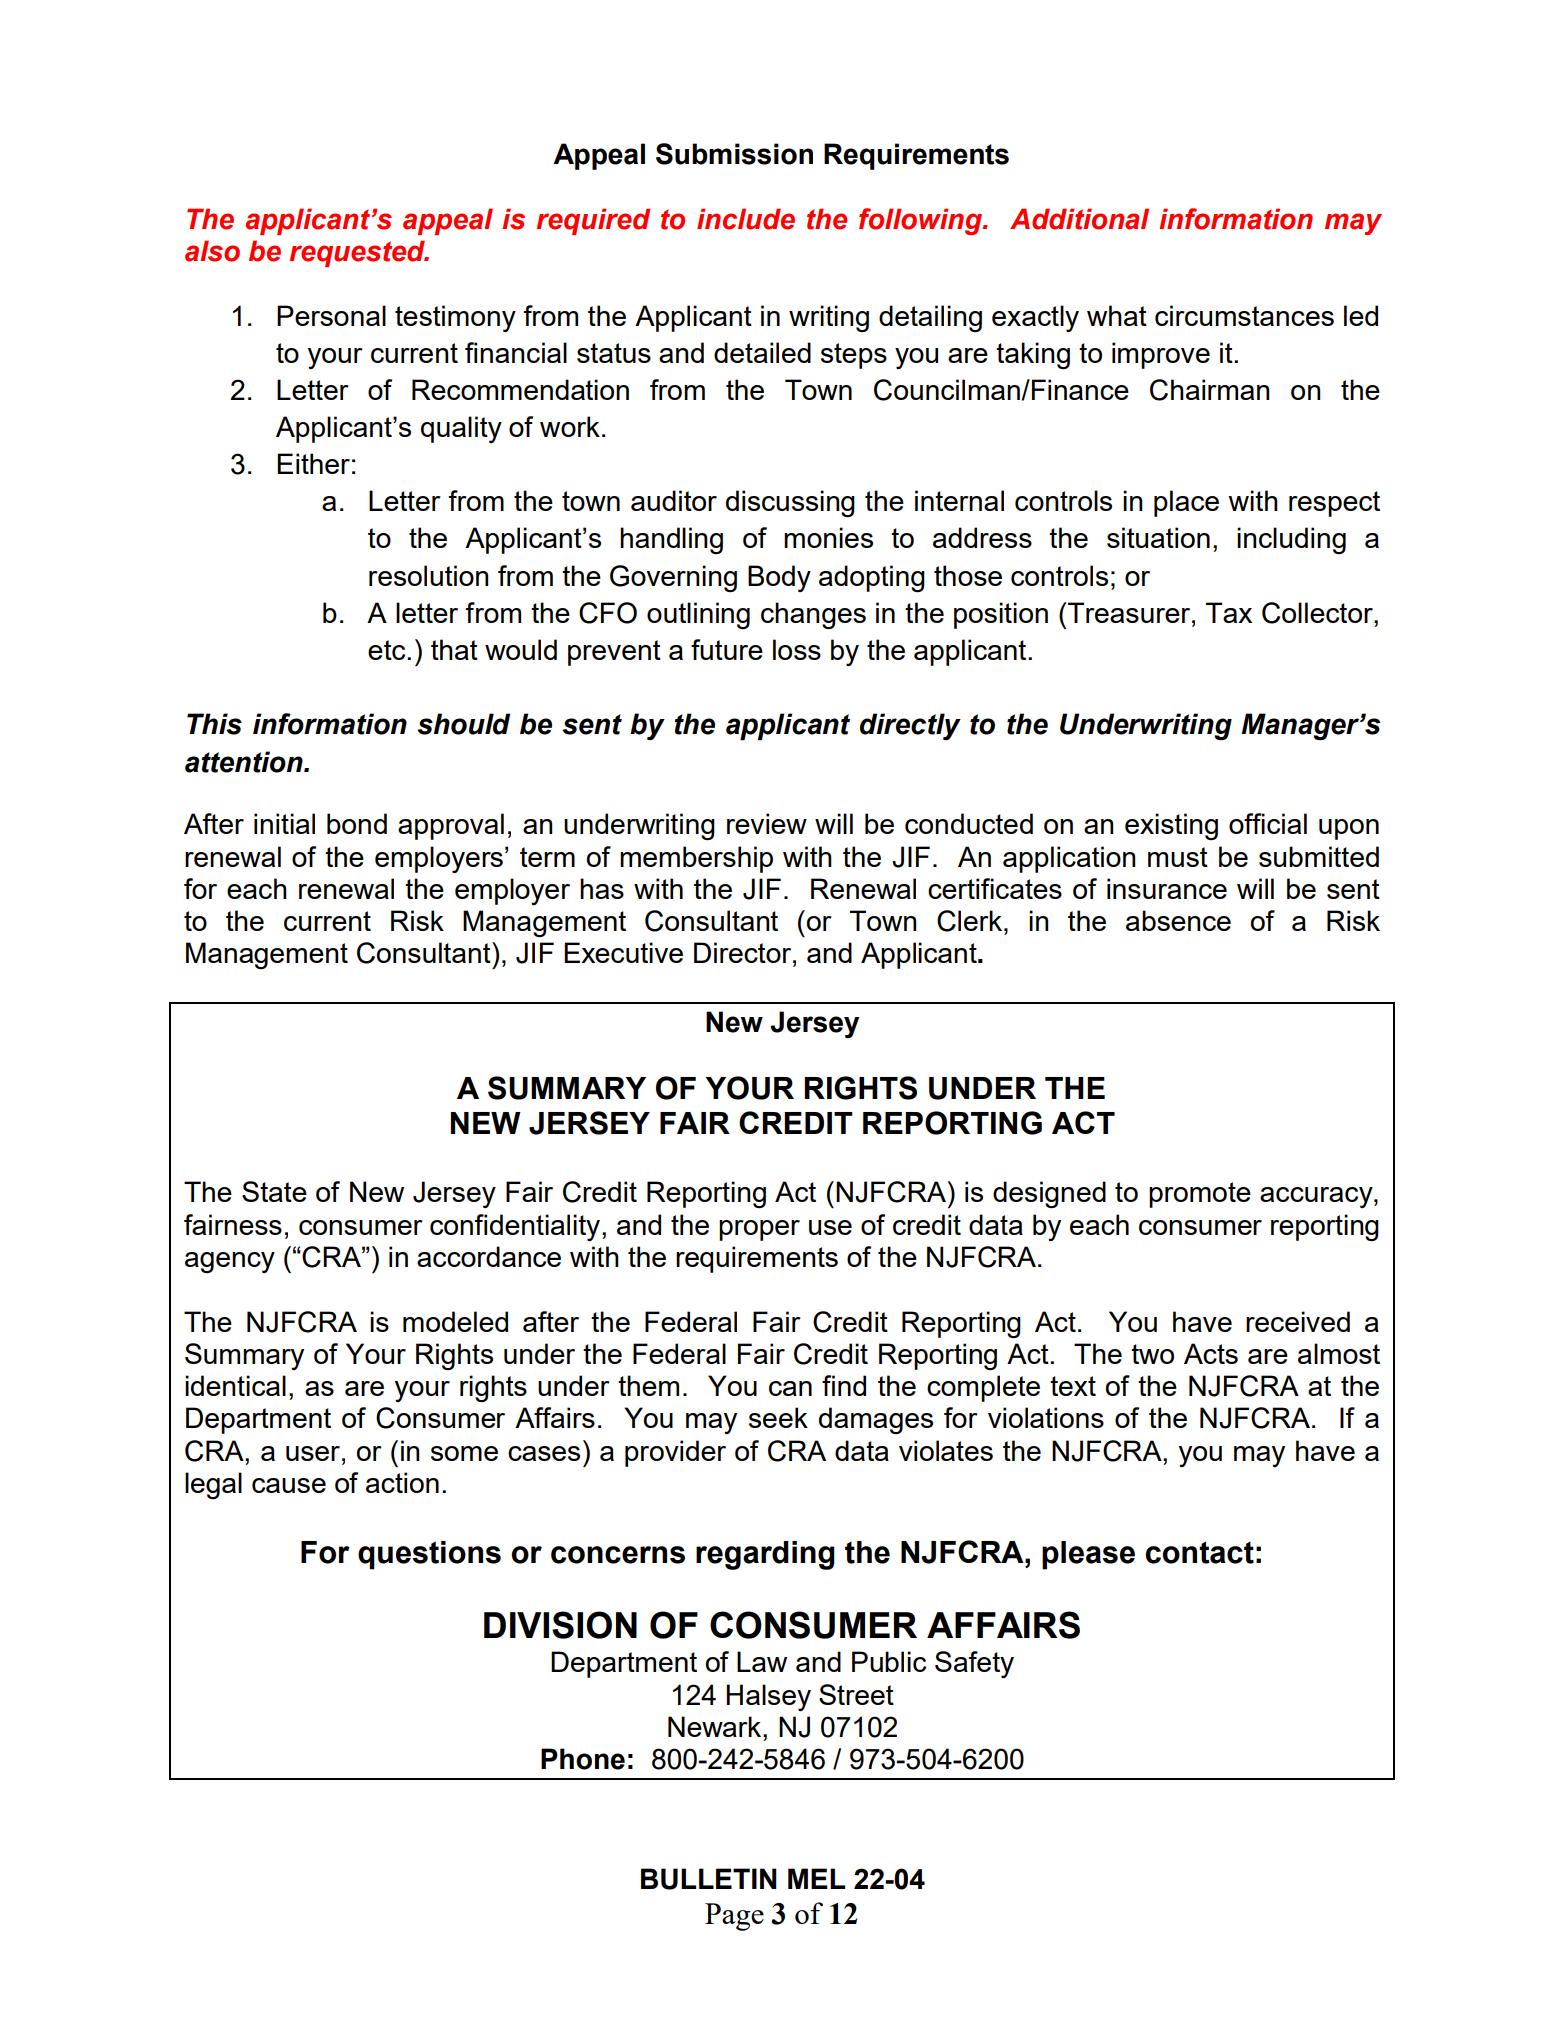 Image resolution: width=1564 pixels, height=2023 pixels. Describe the element at coordinates (357, 823) in the screenshot. I see `bond` at that location.
